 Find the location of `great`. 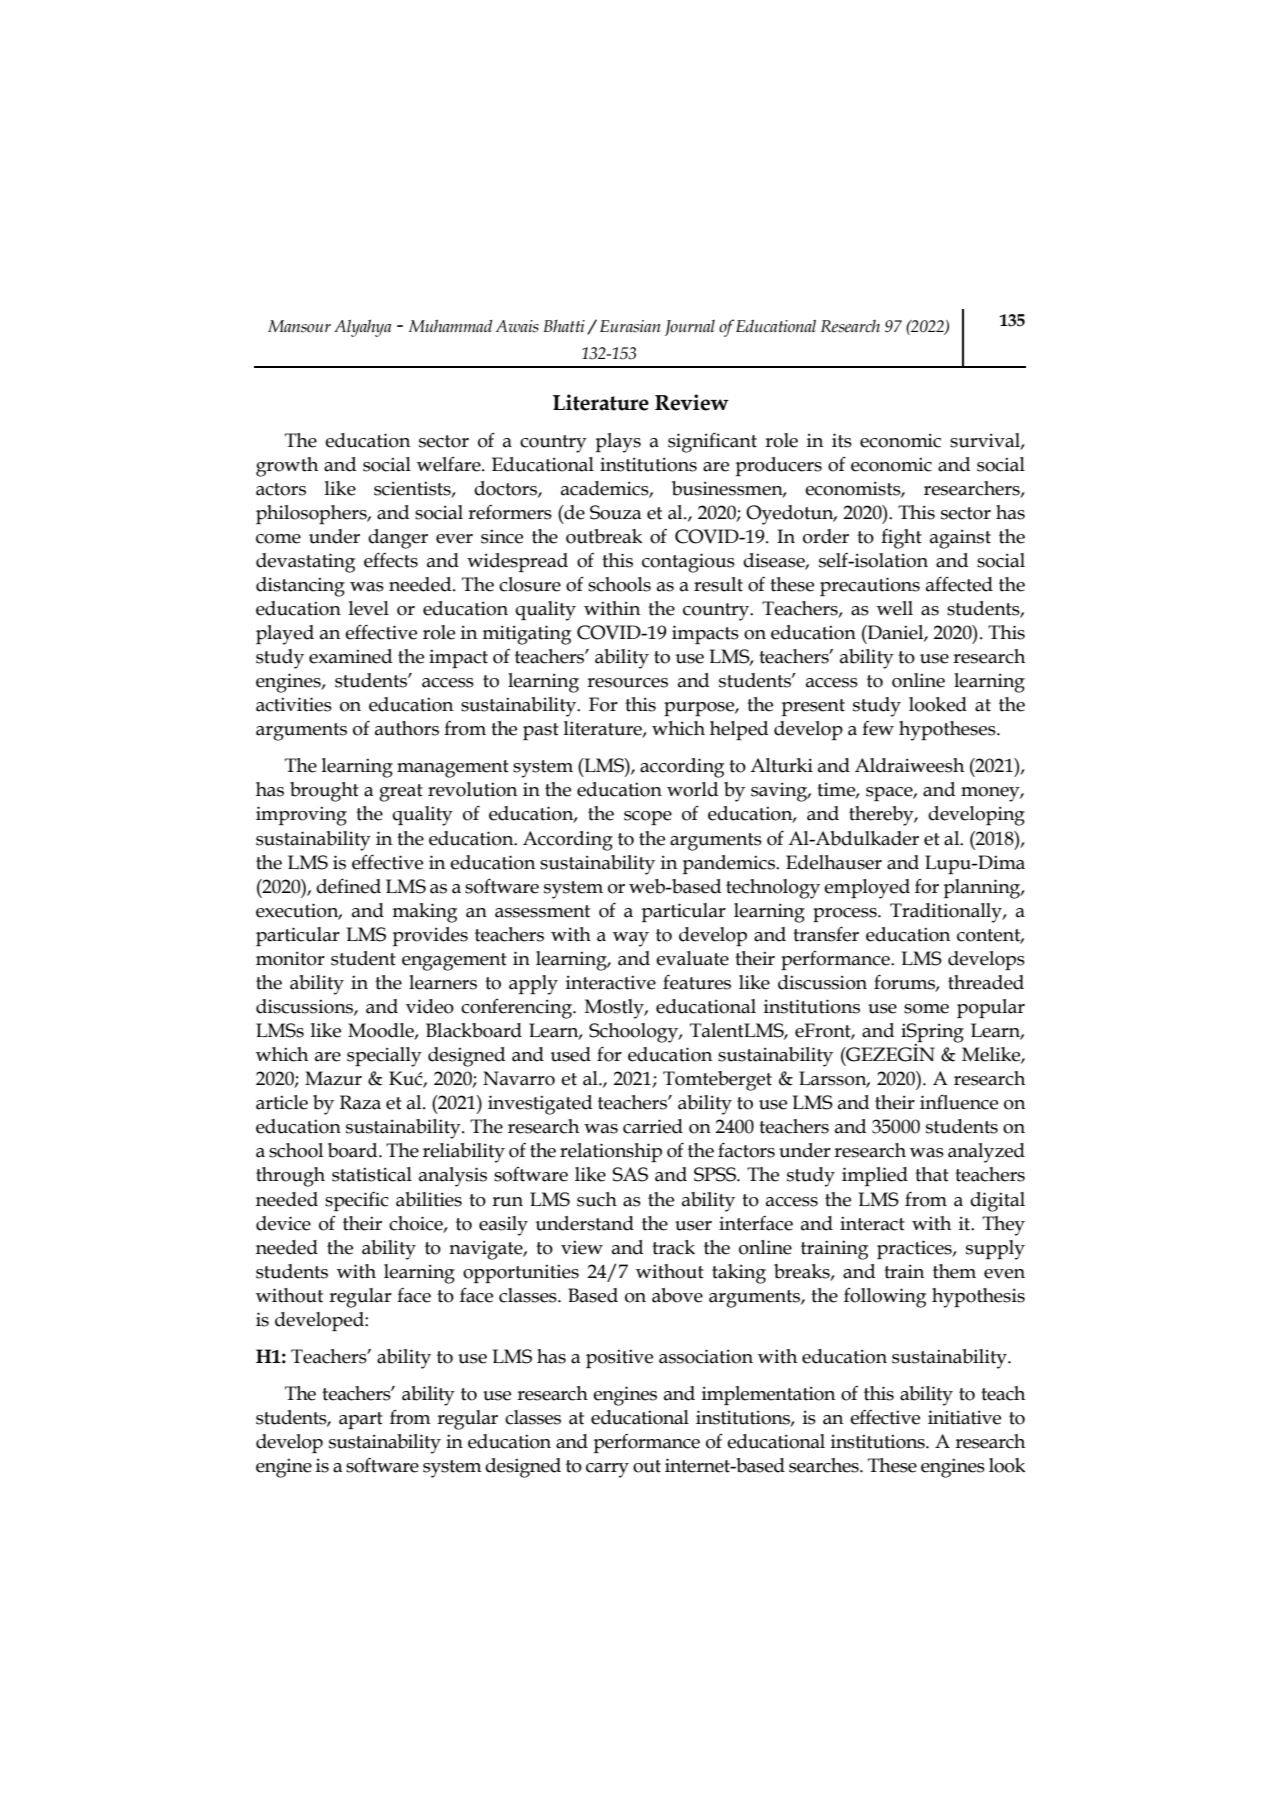

great is located at coordinates (401, 793).
